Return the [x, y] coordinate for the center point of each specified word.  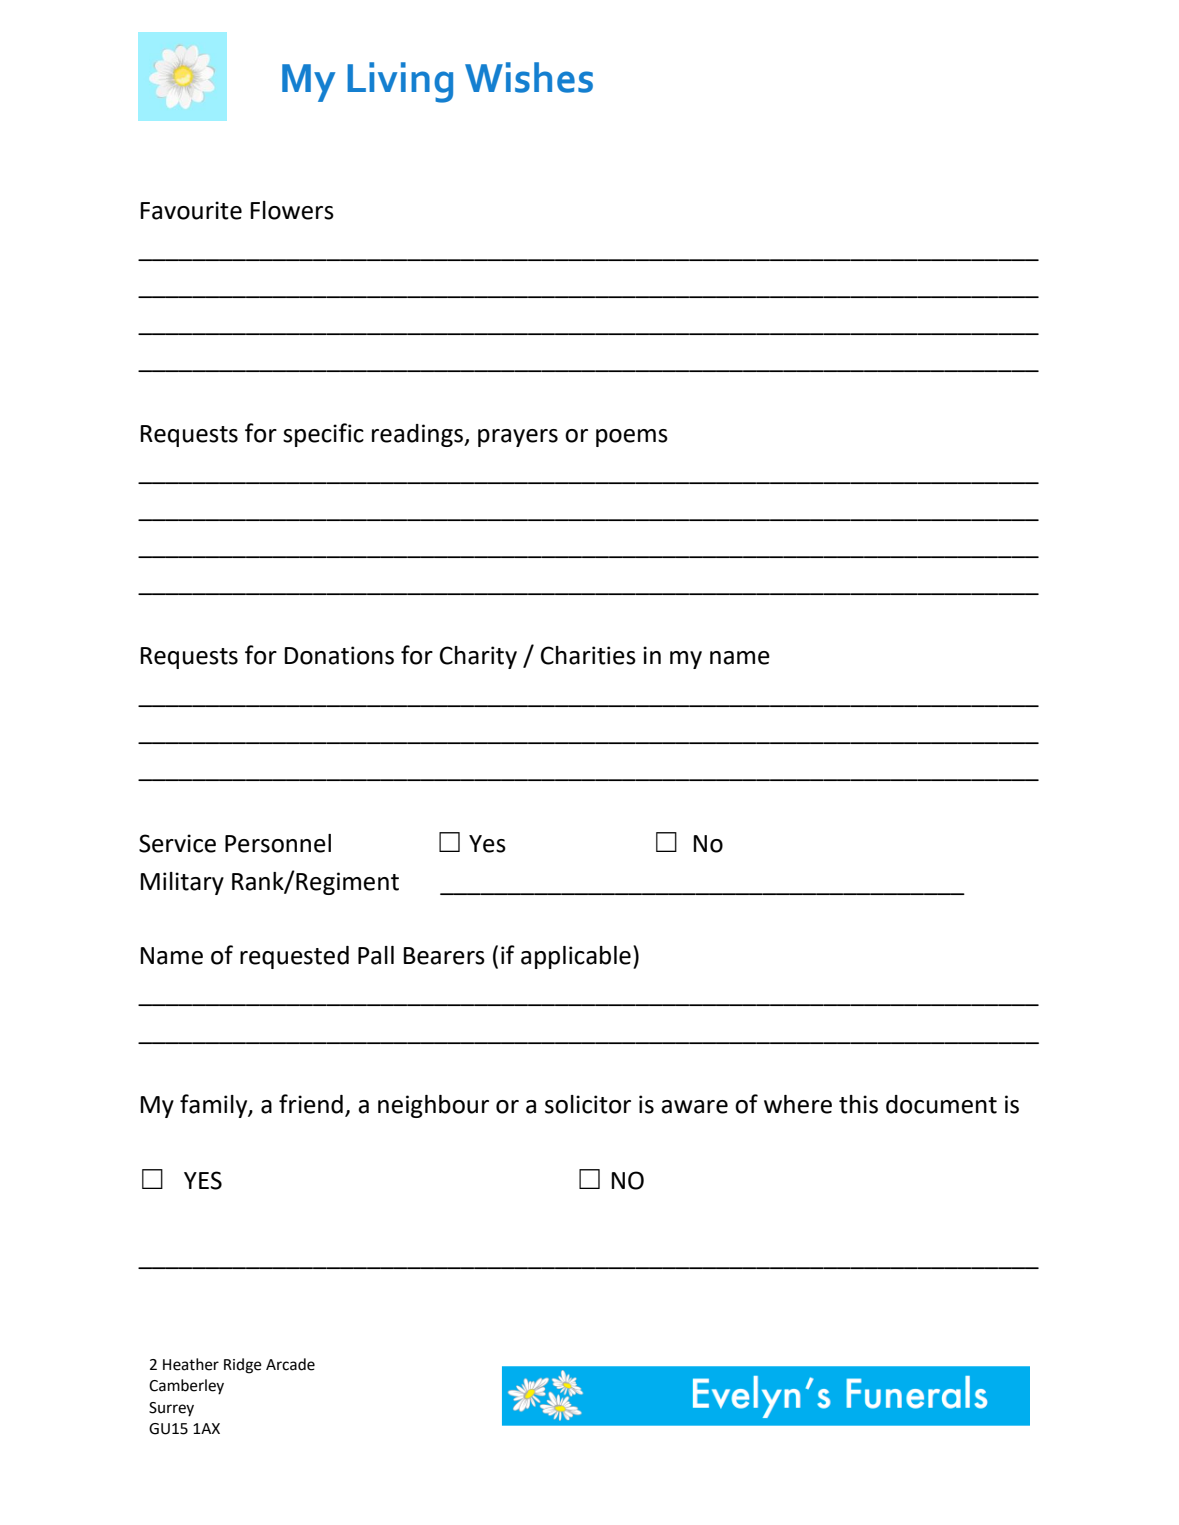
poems [632, 438]
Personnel [278, 843]
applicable [576, 957]
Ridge [243, 1366]
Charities [588, 655]
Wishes [529, 77]
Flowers [292, 210]
